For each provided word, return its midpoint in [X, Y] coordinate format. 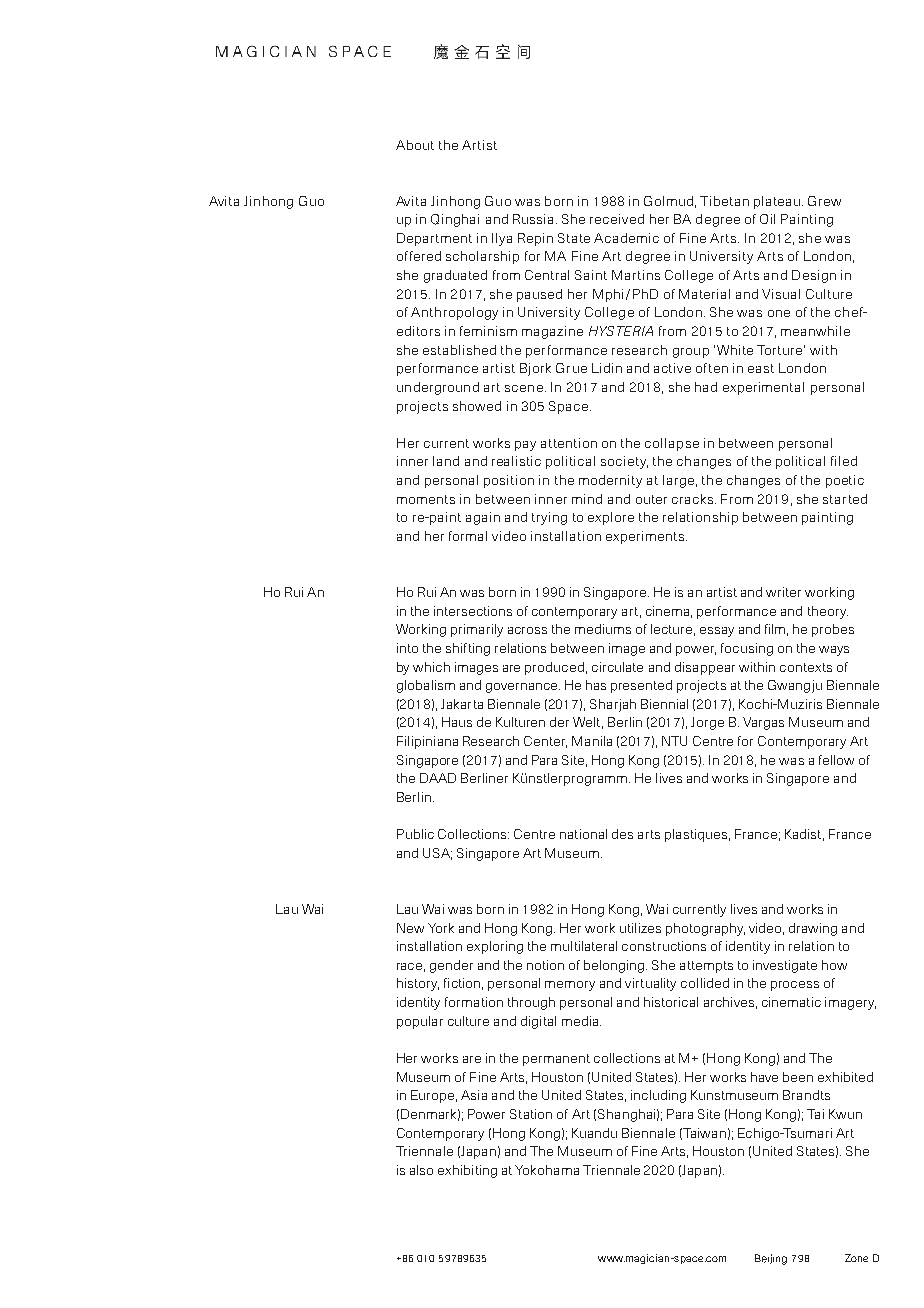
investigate [785, 966]
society [624, 462]
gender [451, 966]
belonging [615, 966]
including [658, 1096]
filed [844, 461]
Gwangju [795, 686]
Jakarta [462, 704]
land [446, 461]
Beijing [771, 1259]
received [617, 219]
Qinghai [455, 220]
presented [641, 686]
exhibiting [467, 1171]
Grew [824, 201]
